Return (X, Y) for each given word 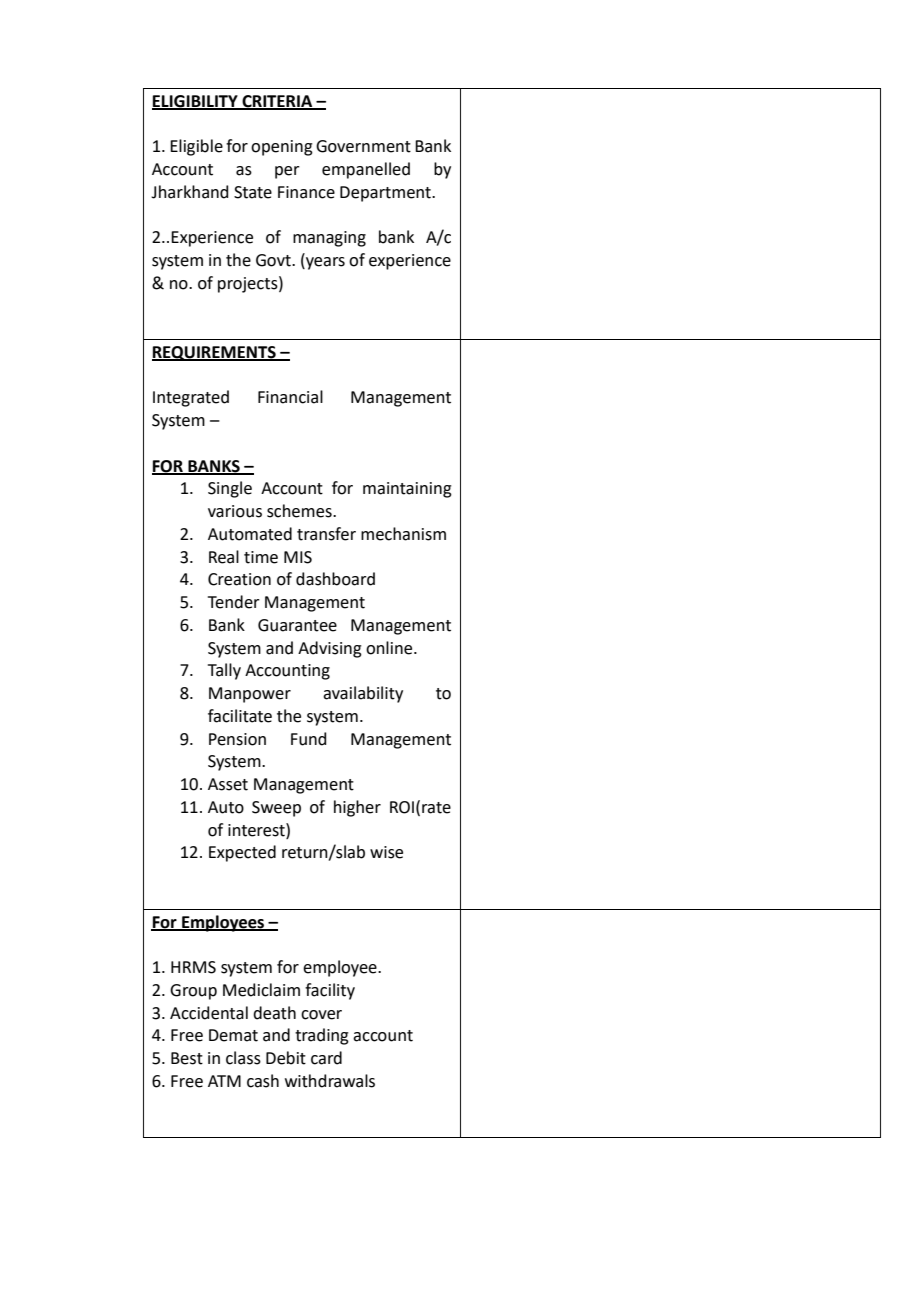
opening (282, 148)
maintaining (407, 490)
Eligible (196, 147)
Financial (290, 397)
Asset (228, 784)
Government (363, 146)
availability (363, 694)
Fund (309, 739)
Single (230, 489)
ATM (224, 1081)
